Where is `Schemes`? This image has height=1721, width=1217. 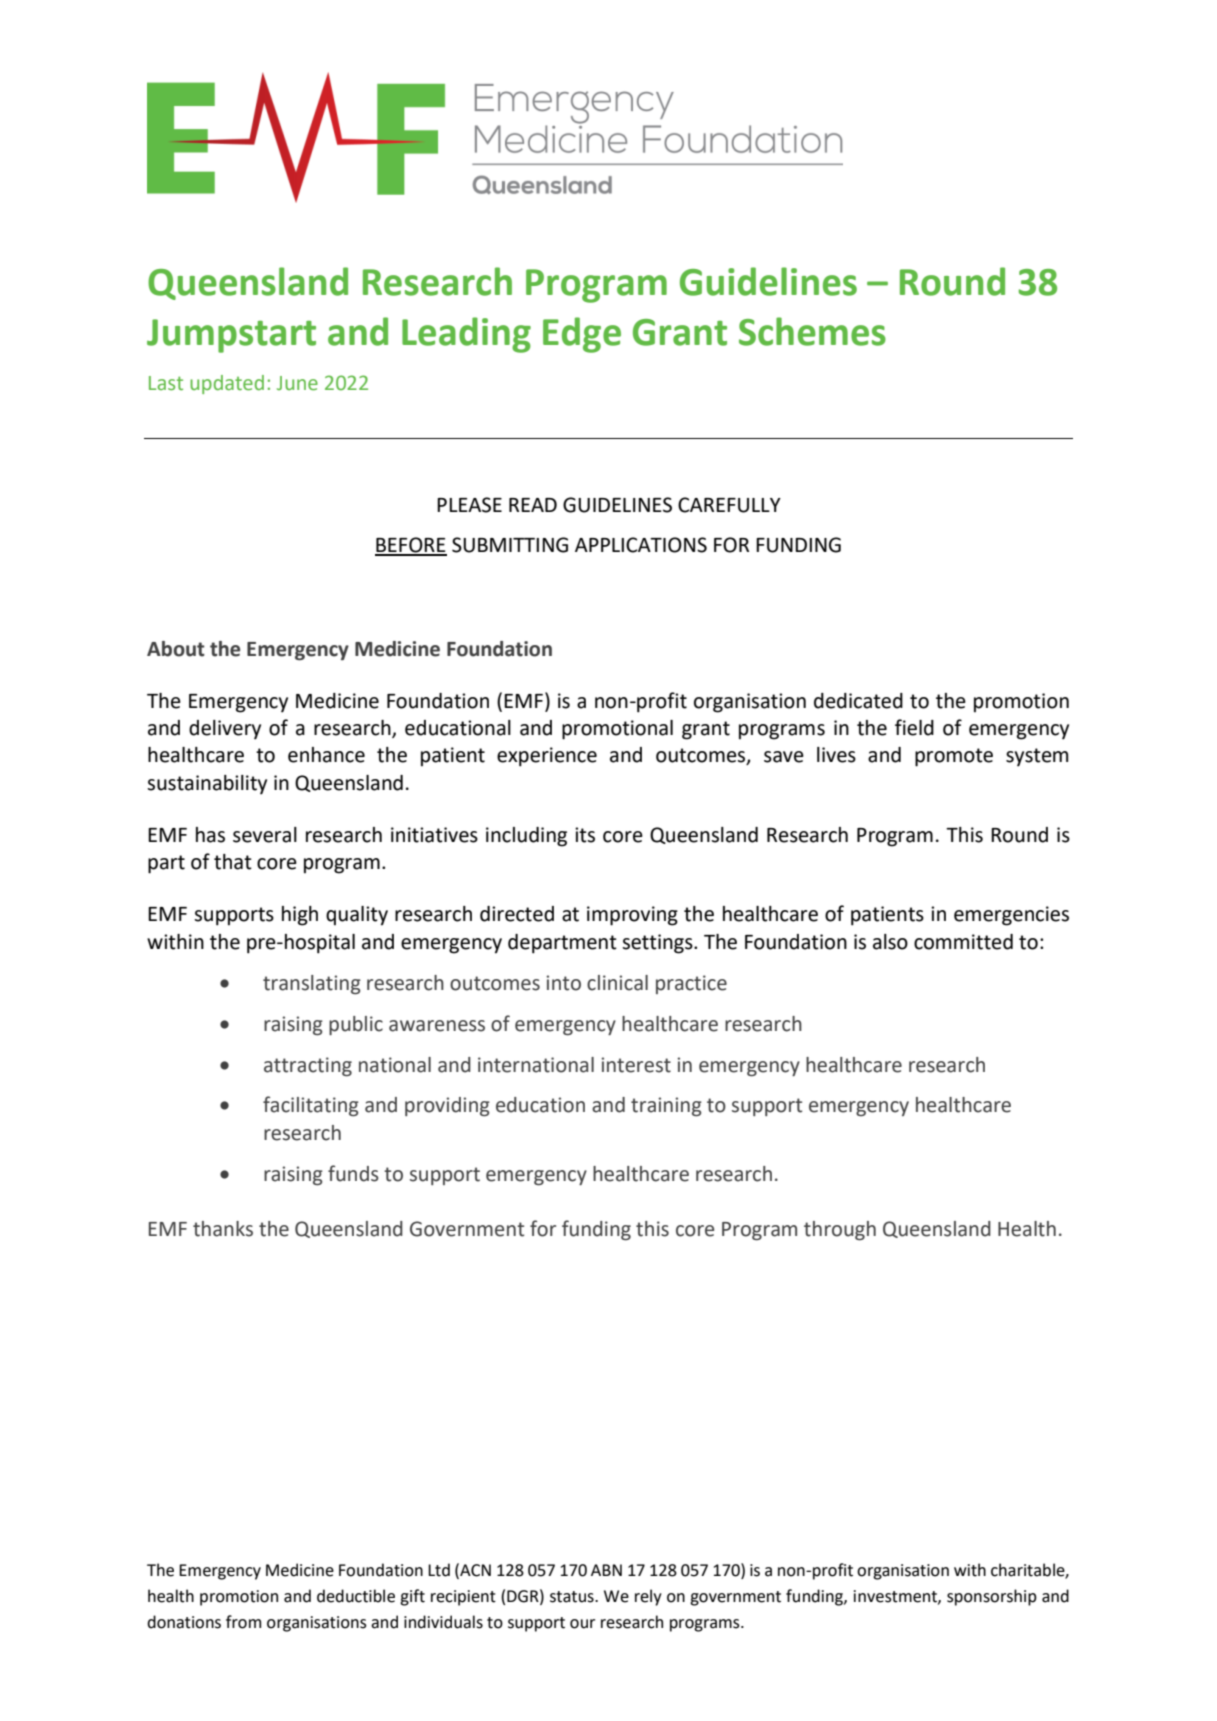
Schemes is located at coordinates (812, 331).
